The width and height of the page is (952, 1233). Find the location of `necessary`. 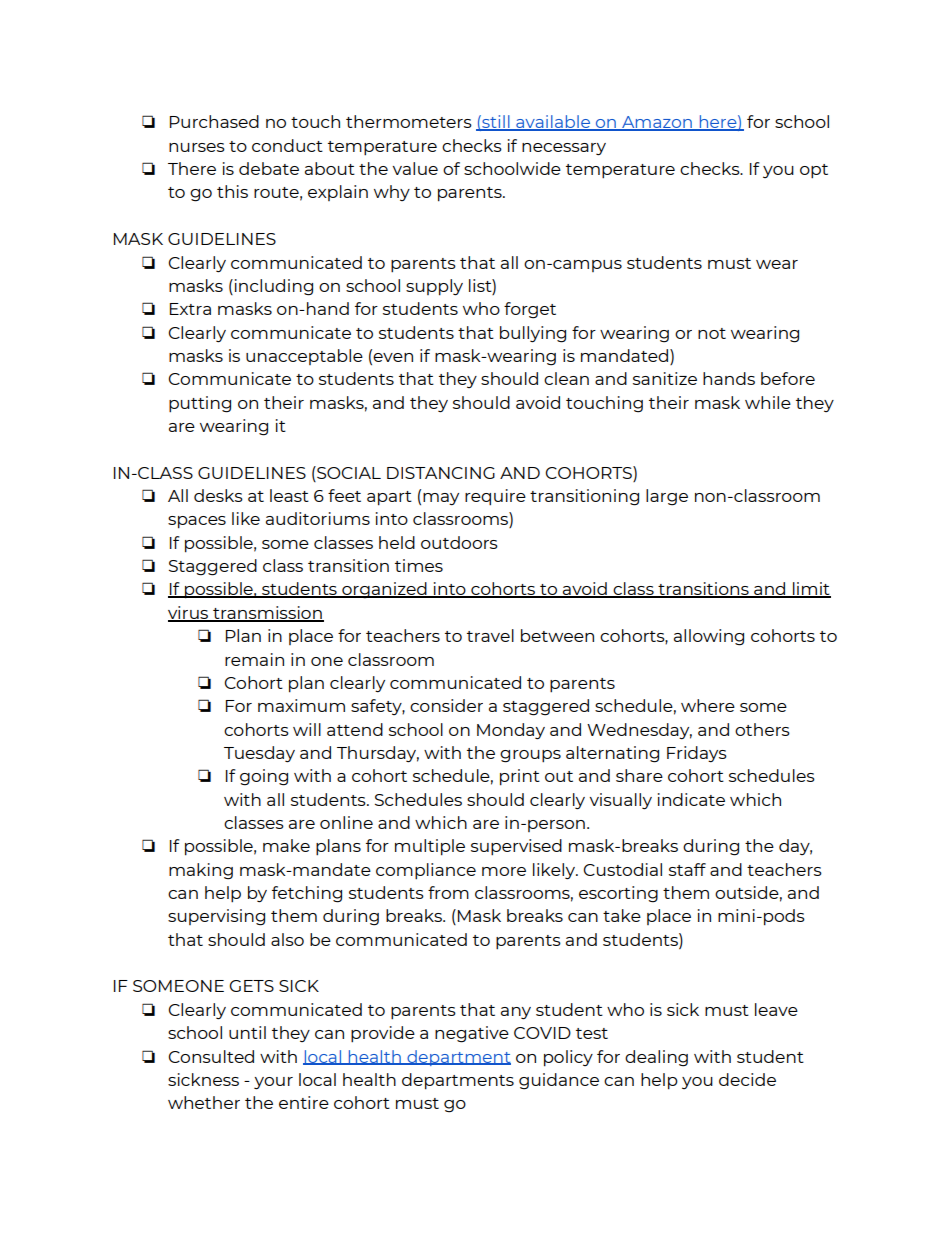

necessary is located at coordinates (564, 149).
